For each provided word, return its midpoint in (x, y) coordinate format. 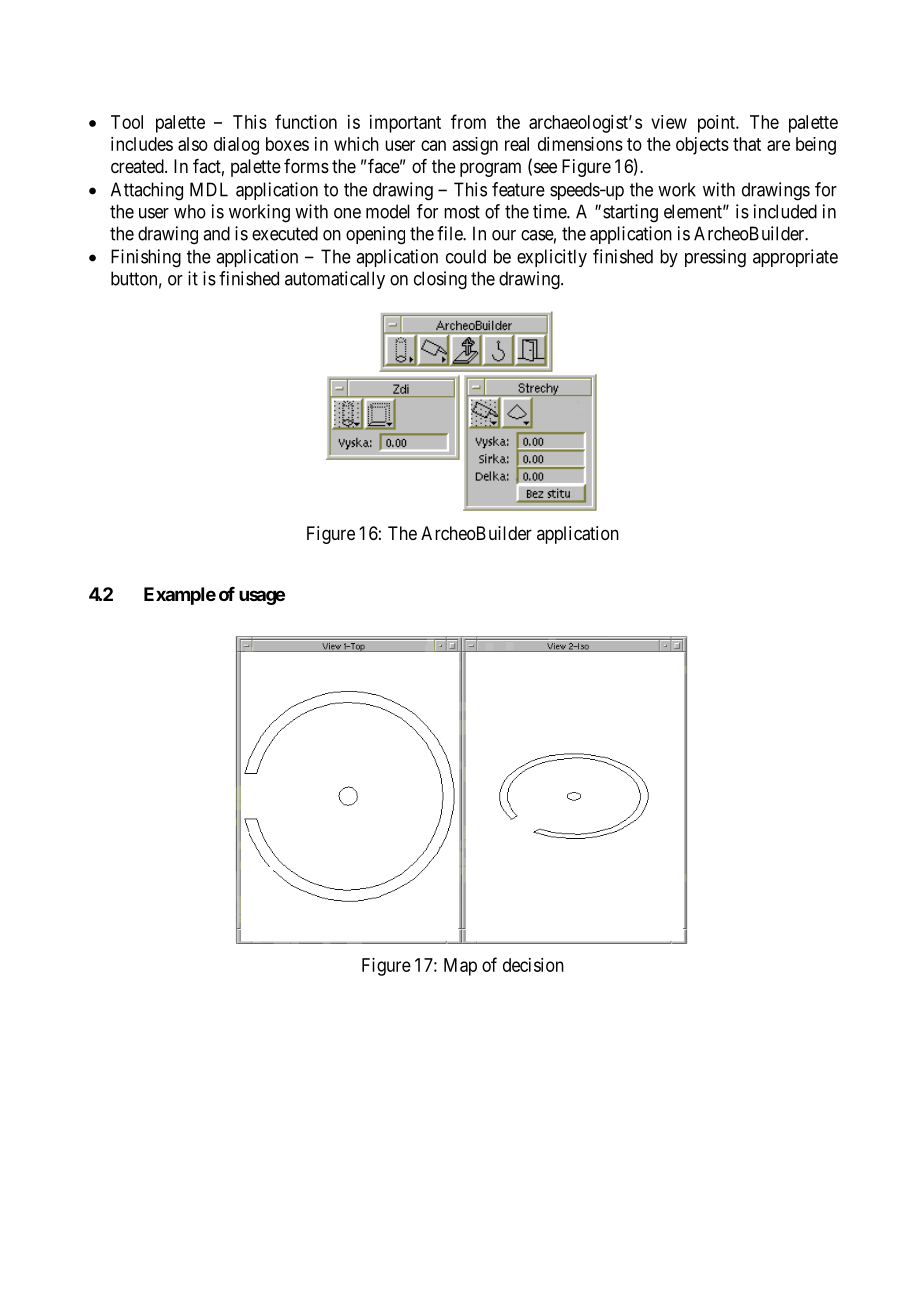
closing (440, 280)
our (504, 235)
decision (533, 965)
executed (285, 233)
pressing (715, 258)
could (466, 256)
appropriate (795, 258)
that (747, 144)
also (193, 144)
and (216, 233)
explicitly (552, 258)
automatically (335, 280)
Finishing (146, 258)
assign (475, 146)
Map (460, 967)
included (785, 211)
